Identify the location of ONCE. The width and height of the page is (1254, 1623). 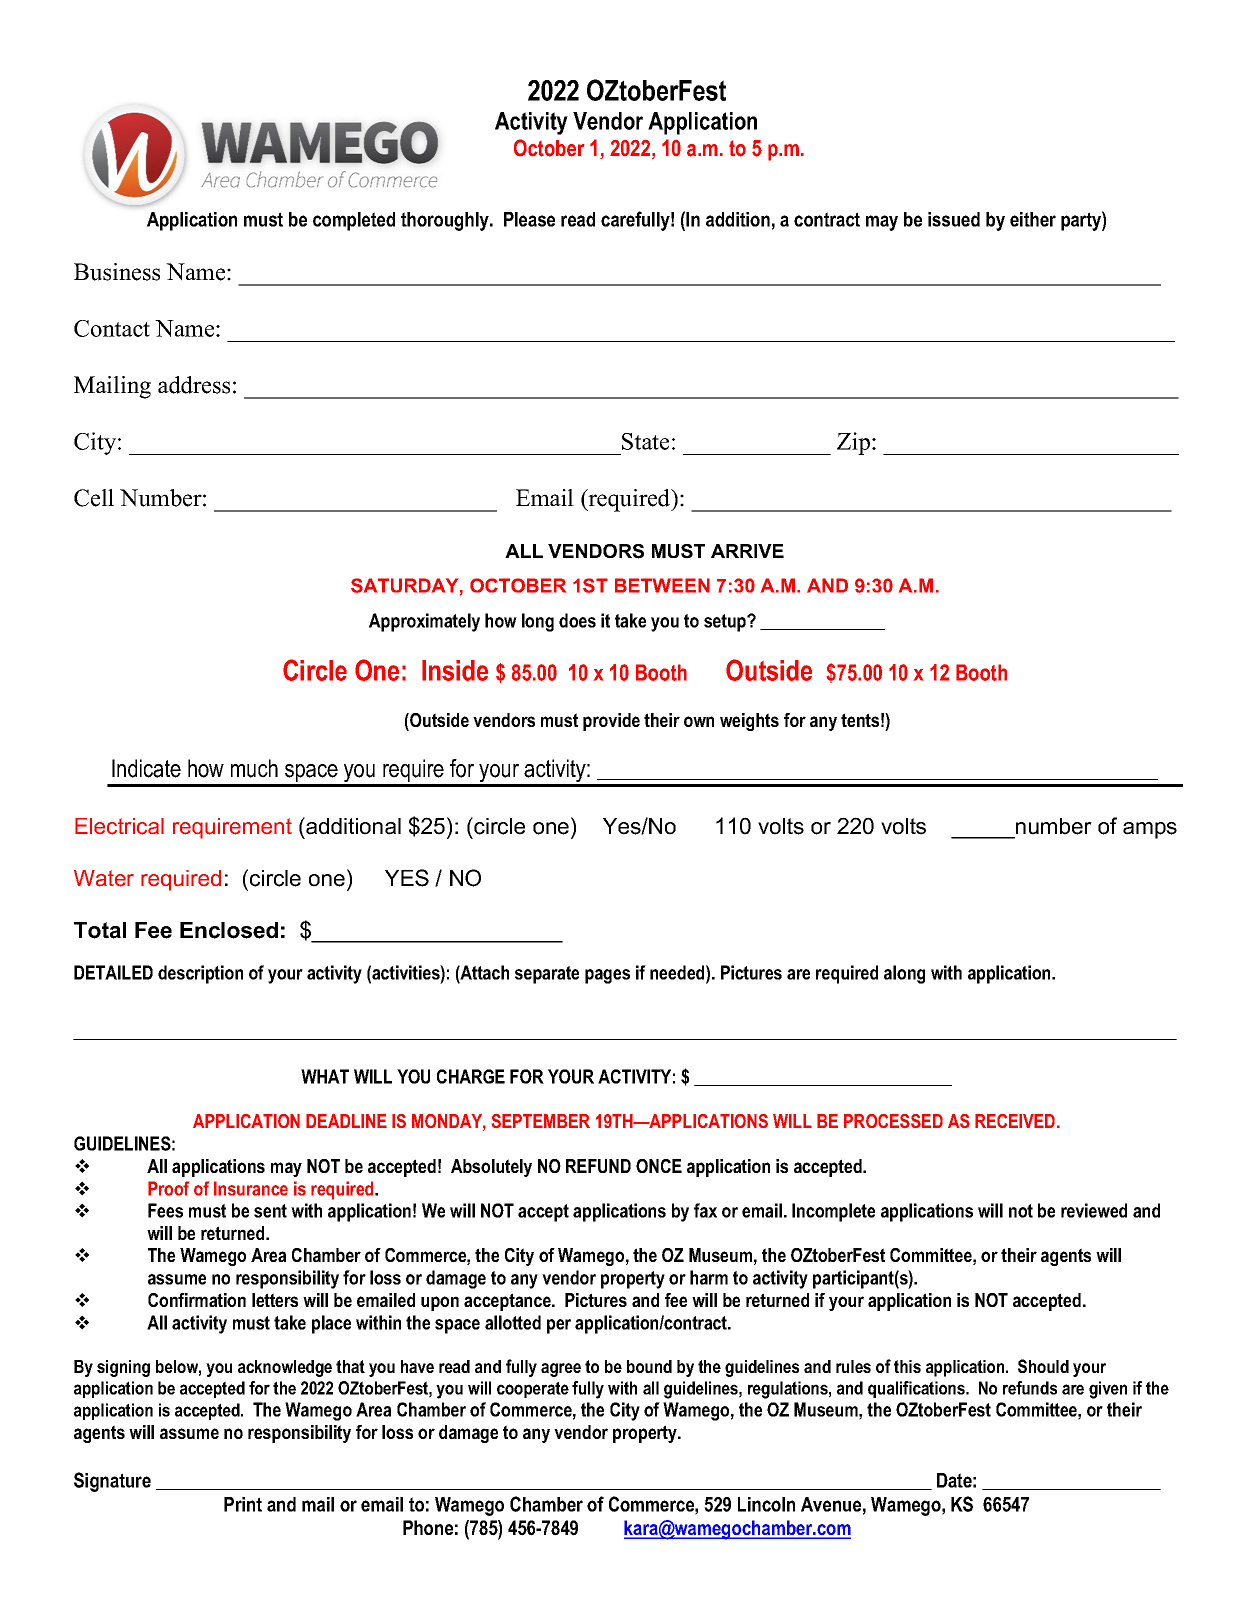
(659, 1166).
